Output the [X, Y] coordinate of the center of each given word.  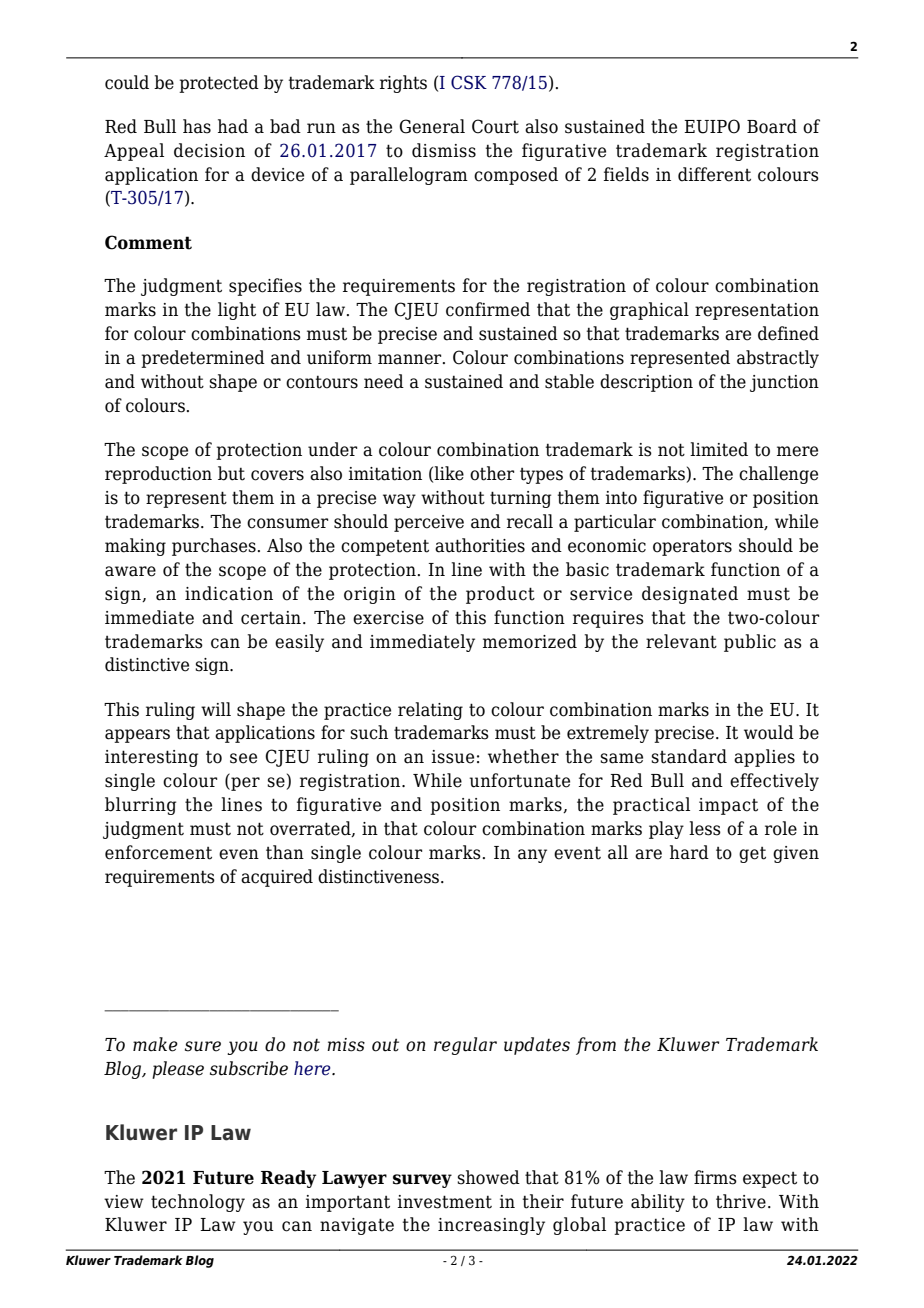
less [705, 828]
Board [772, 126]
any [532, 856]
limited [719, 449]
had [233, 126]
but [231, 473]
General [432, 126]
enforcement [158, 852]
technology [198, 1203]
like [449, 473]
